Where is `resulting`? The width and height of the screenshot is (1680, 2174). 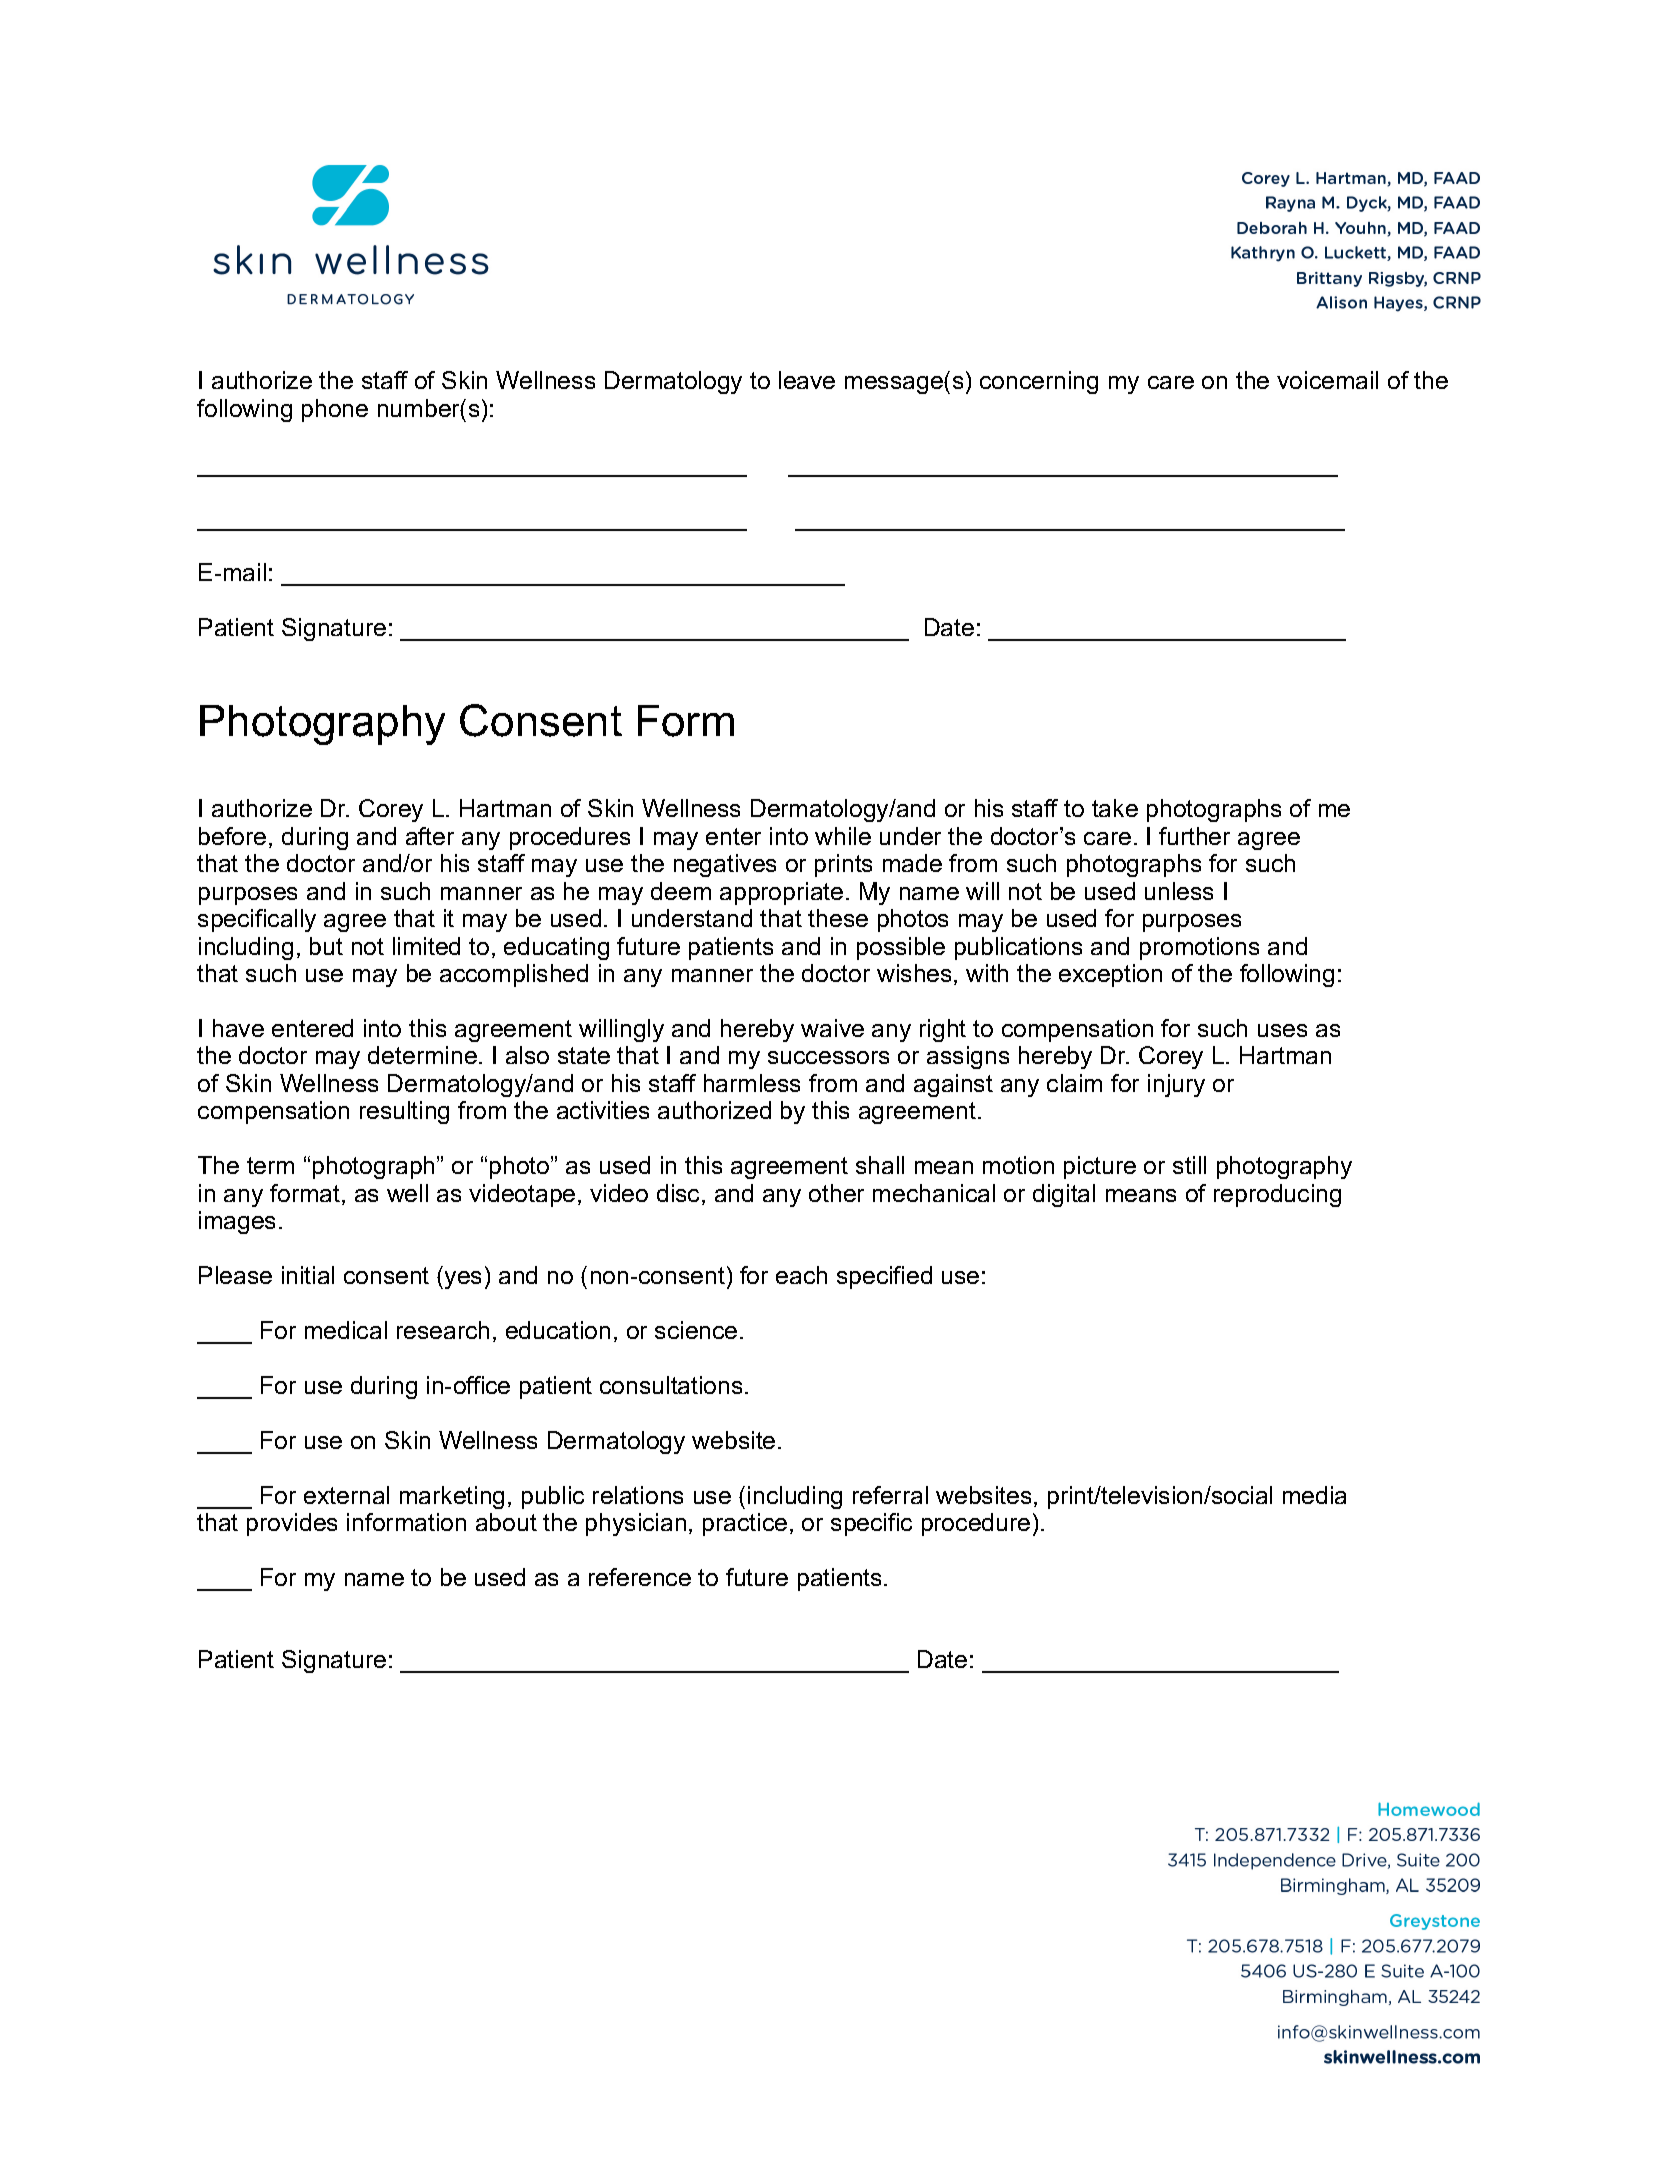
resulting is located at coordinates (404, 1112).
